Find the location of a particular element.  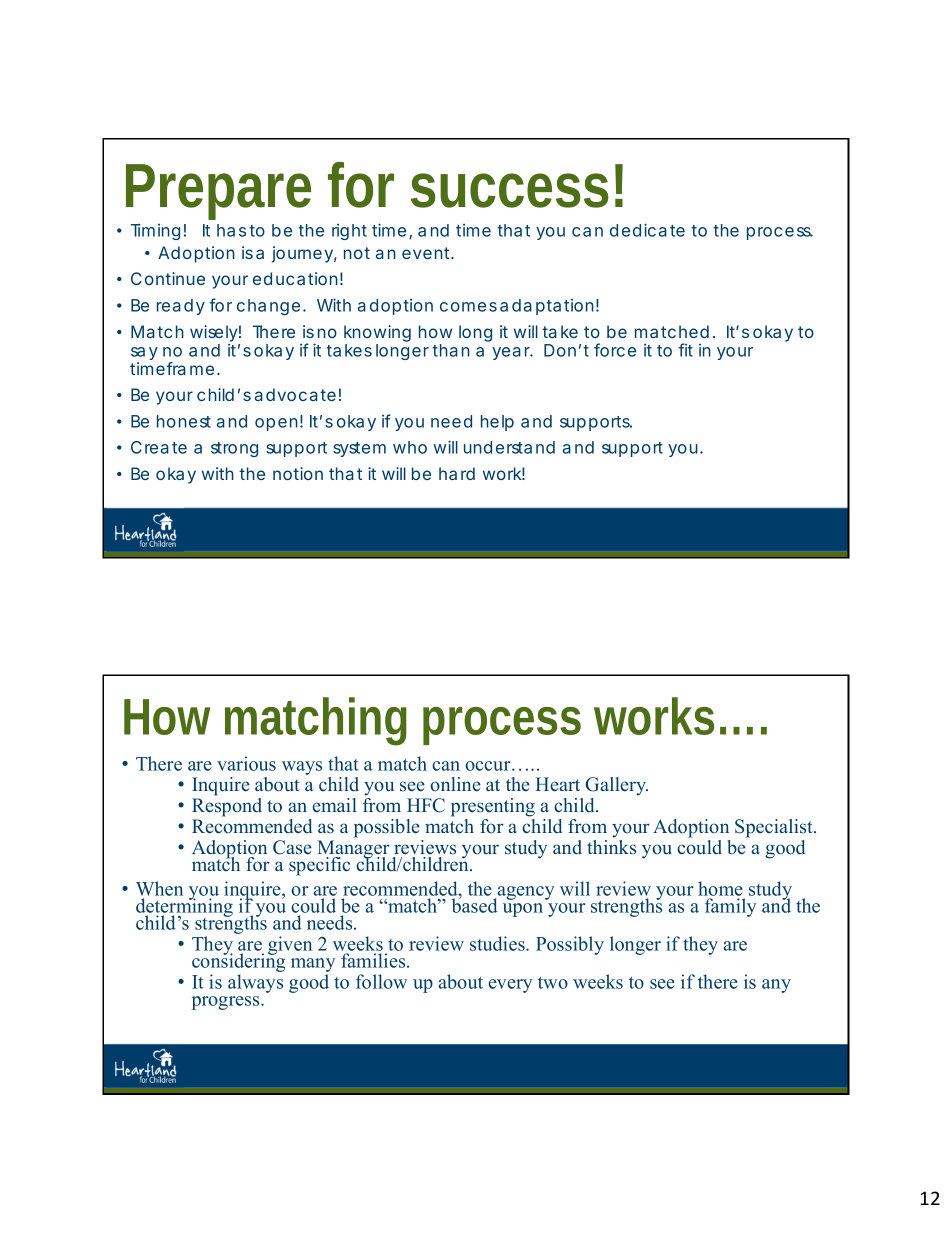

hard is located at coordinates (457, 473).
